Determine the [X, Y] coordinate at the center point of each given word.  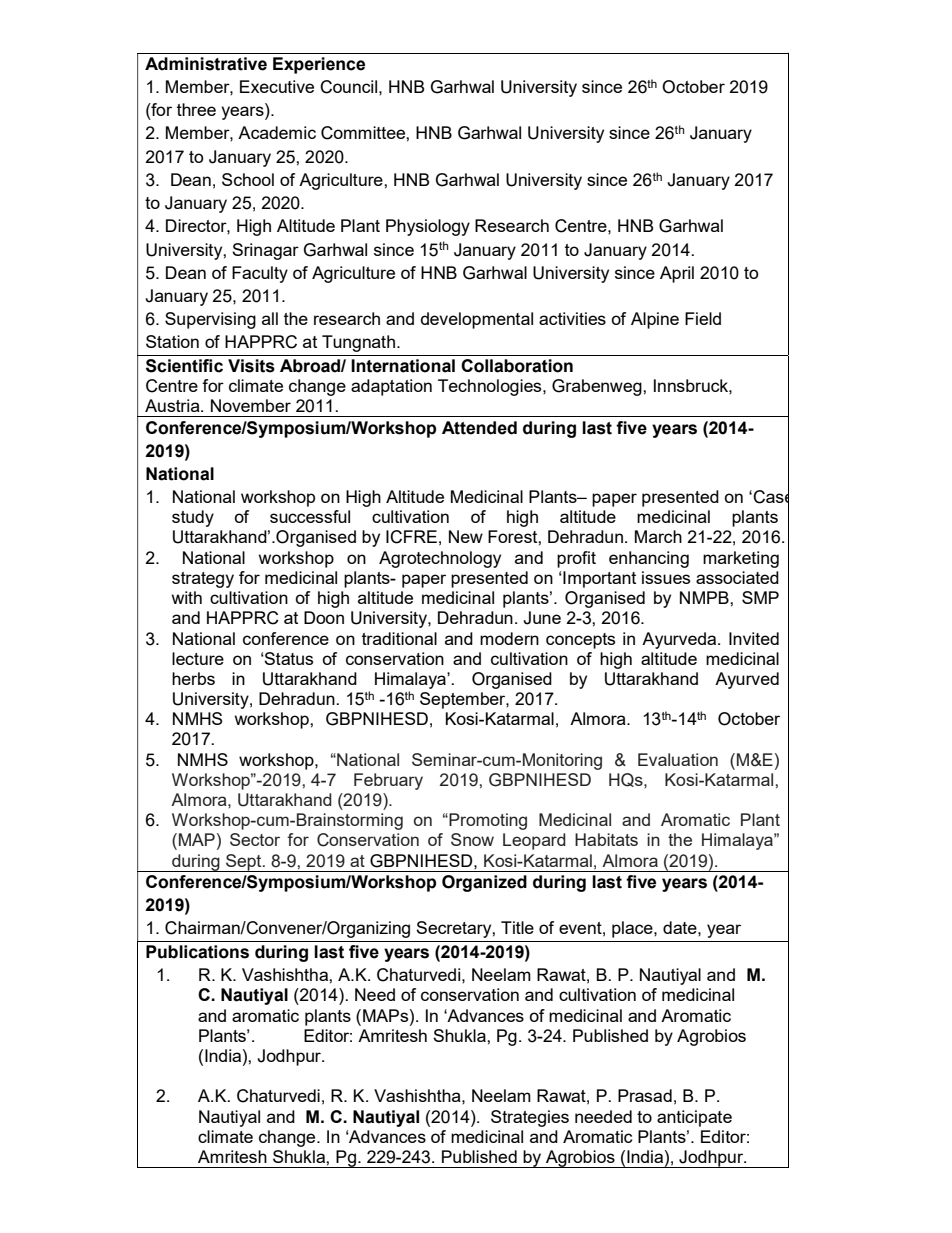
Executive [277, 86]
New [466, 536]
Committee [364, 133]
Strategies [530, 1118]
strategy [203, 580]
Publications [197, 952]
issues [666, 577]
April [677, 274]
